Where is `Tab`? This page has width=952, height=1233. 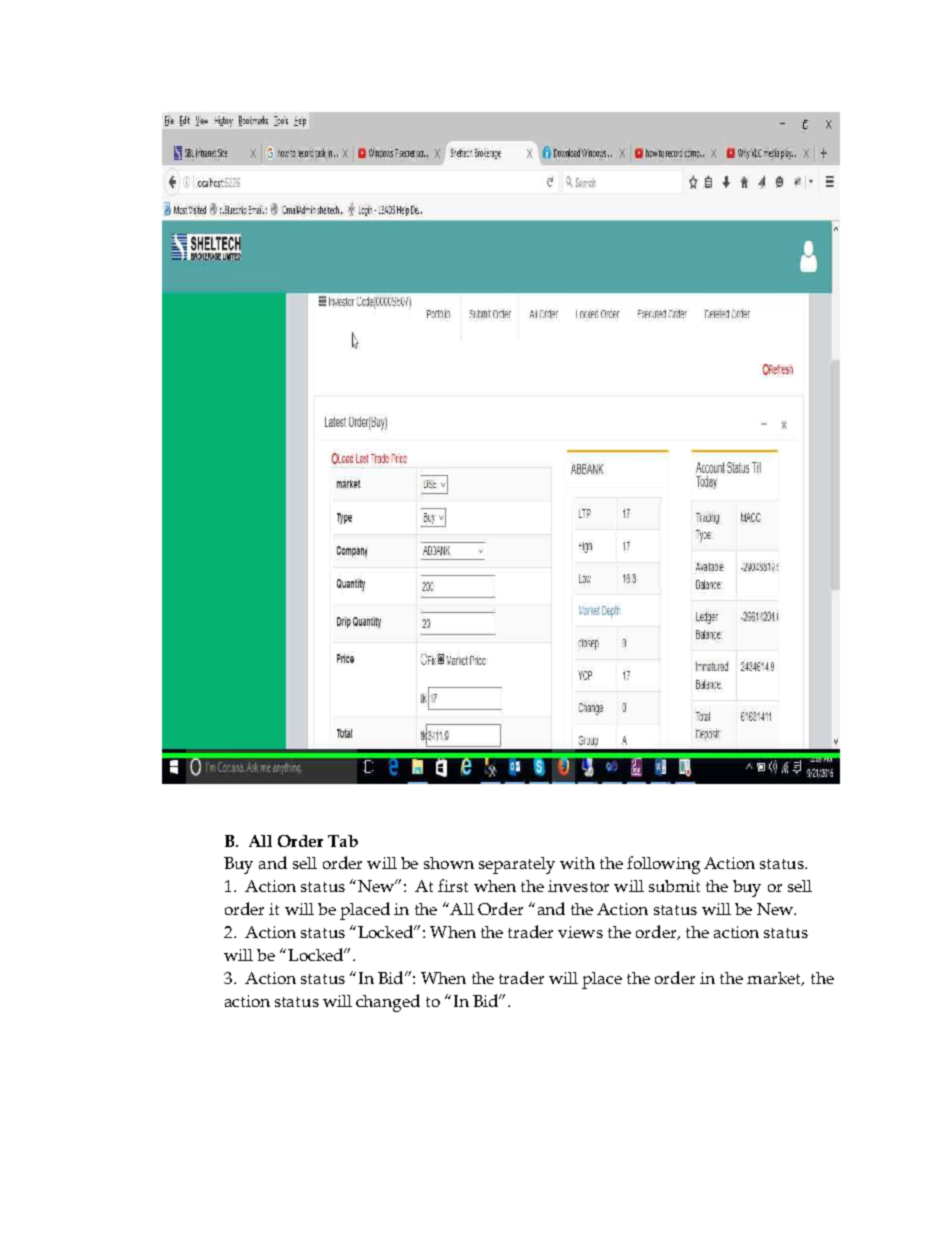 Tab is located at coordinates (343, 841).
